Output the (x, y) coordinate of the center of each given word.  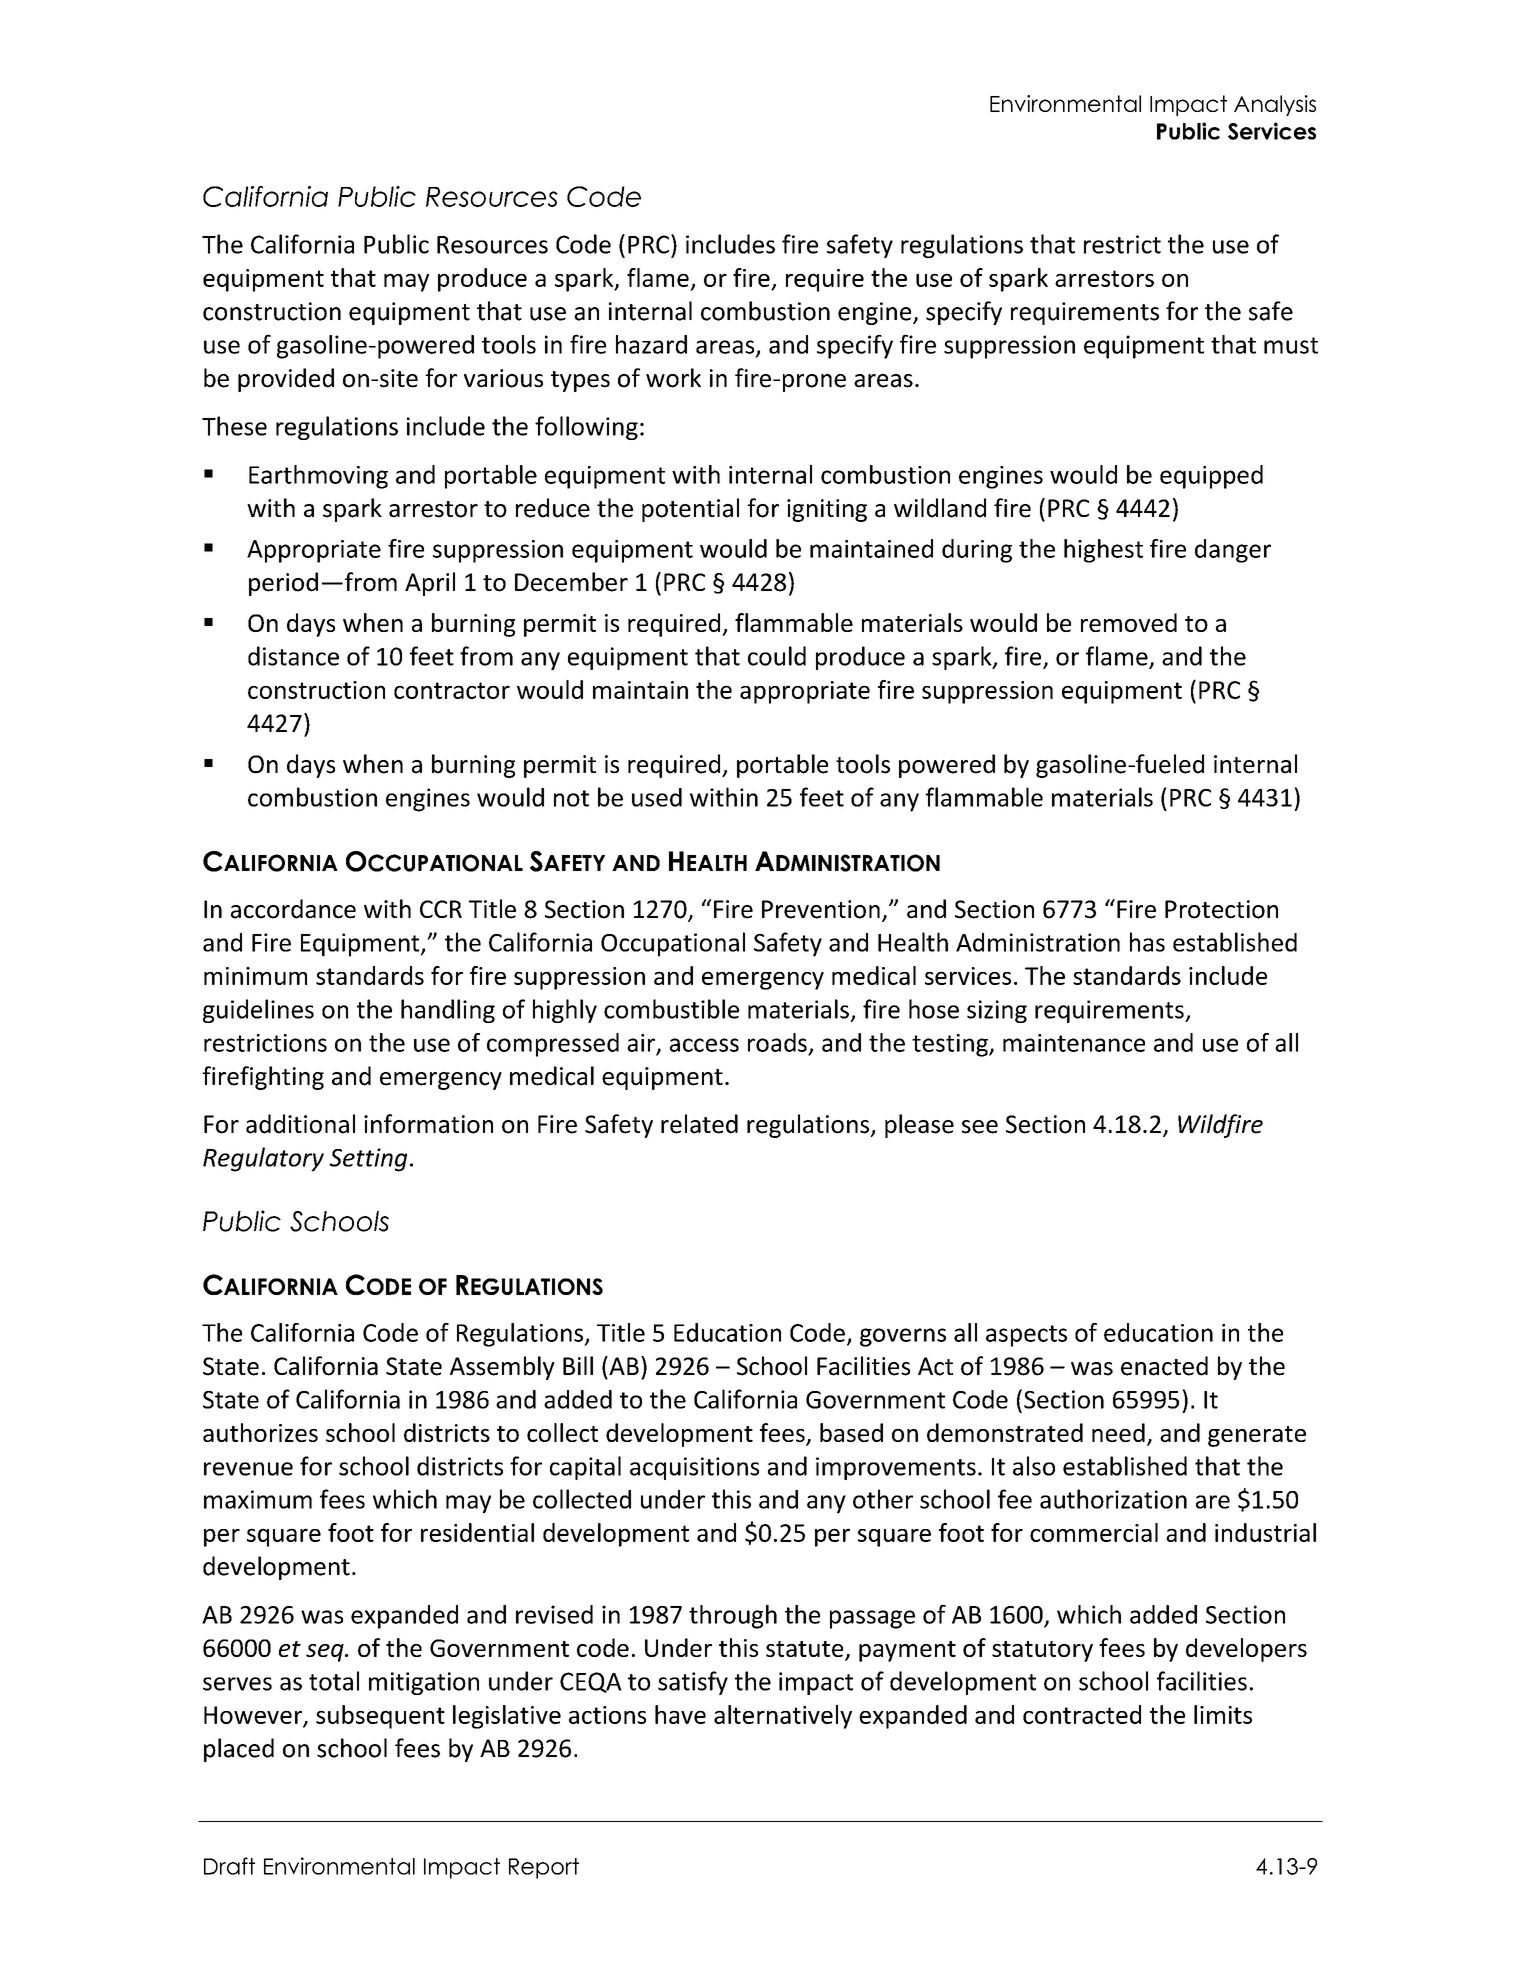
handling (448, 1011)
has (1147, 942)
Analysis (1275, 105)
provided (286, 380)
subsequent (380, 1717)
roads (777, 1042)
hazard (651, 344)
